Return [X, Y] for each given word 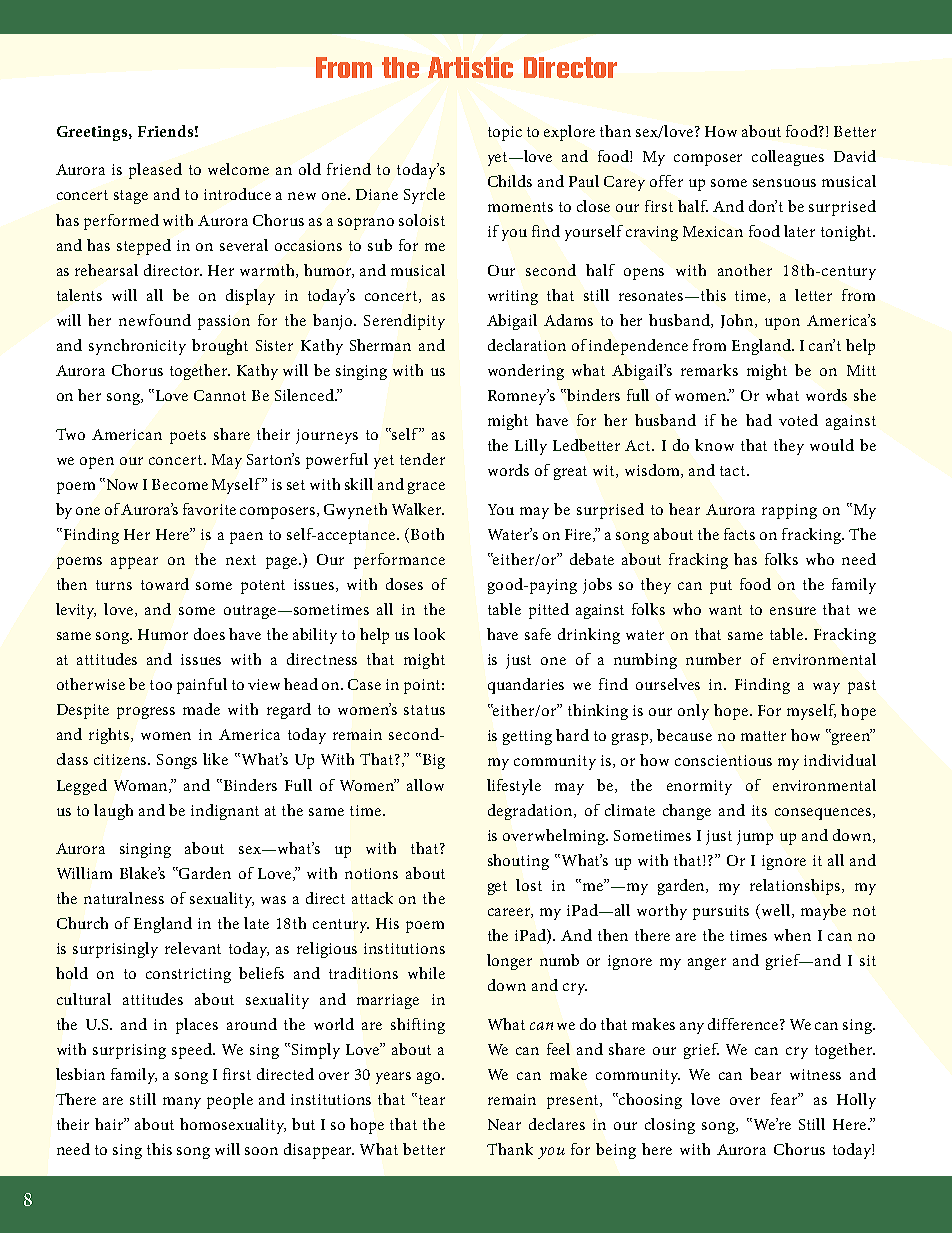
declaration [527, 345]
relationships [796, 887]
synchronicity [137, 347]
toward [165, 584]
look [429, 634]
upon [782, 324]
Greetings [93, 133]
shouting [518, 862]
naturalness [124, 898]
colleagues [788, 158]
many [182, 1103]
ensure [793, 611]
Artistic [470, 67]
